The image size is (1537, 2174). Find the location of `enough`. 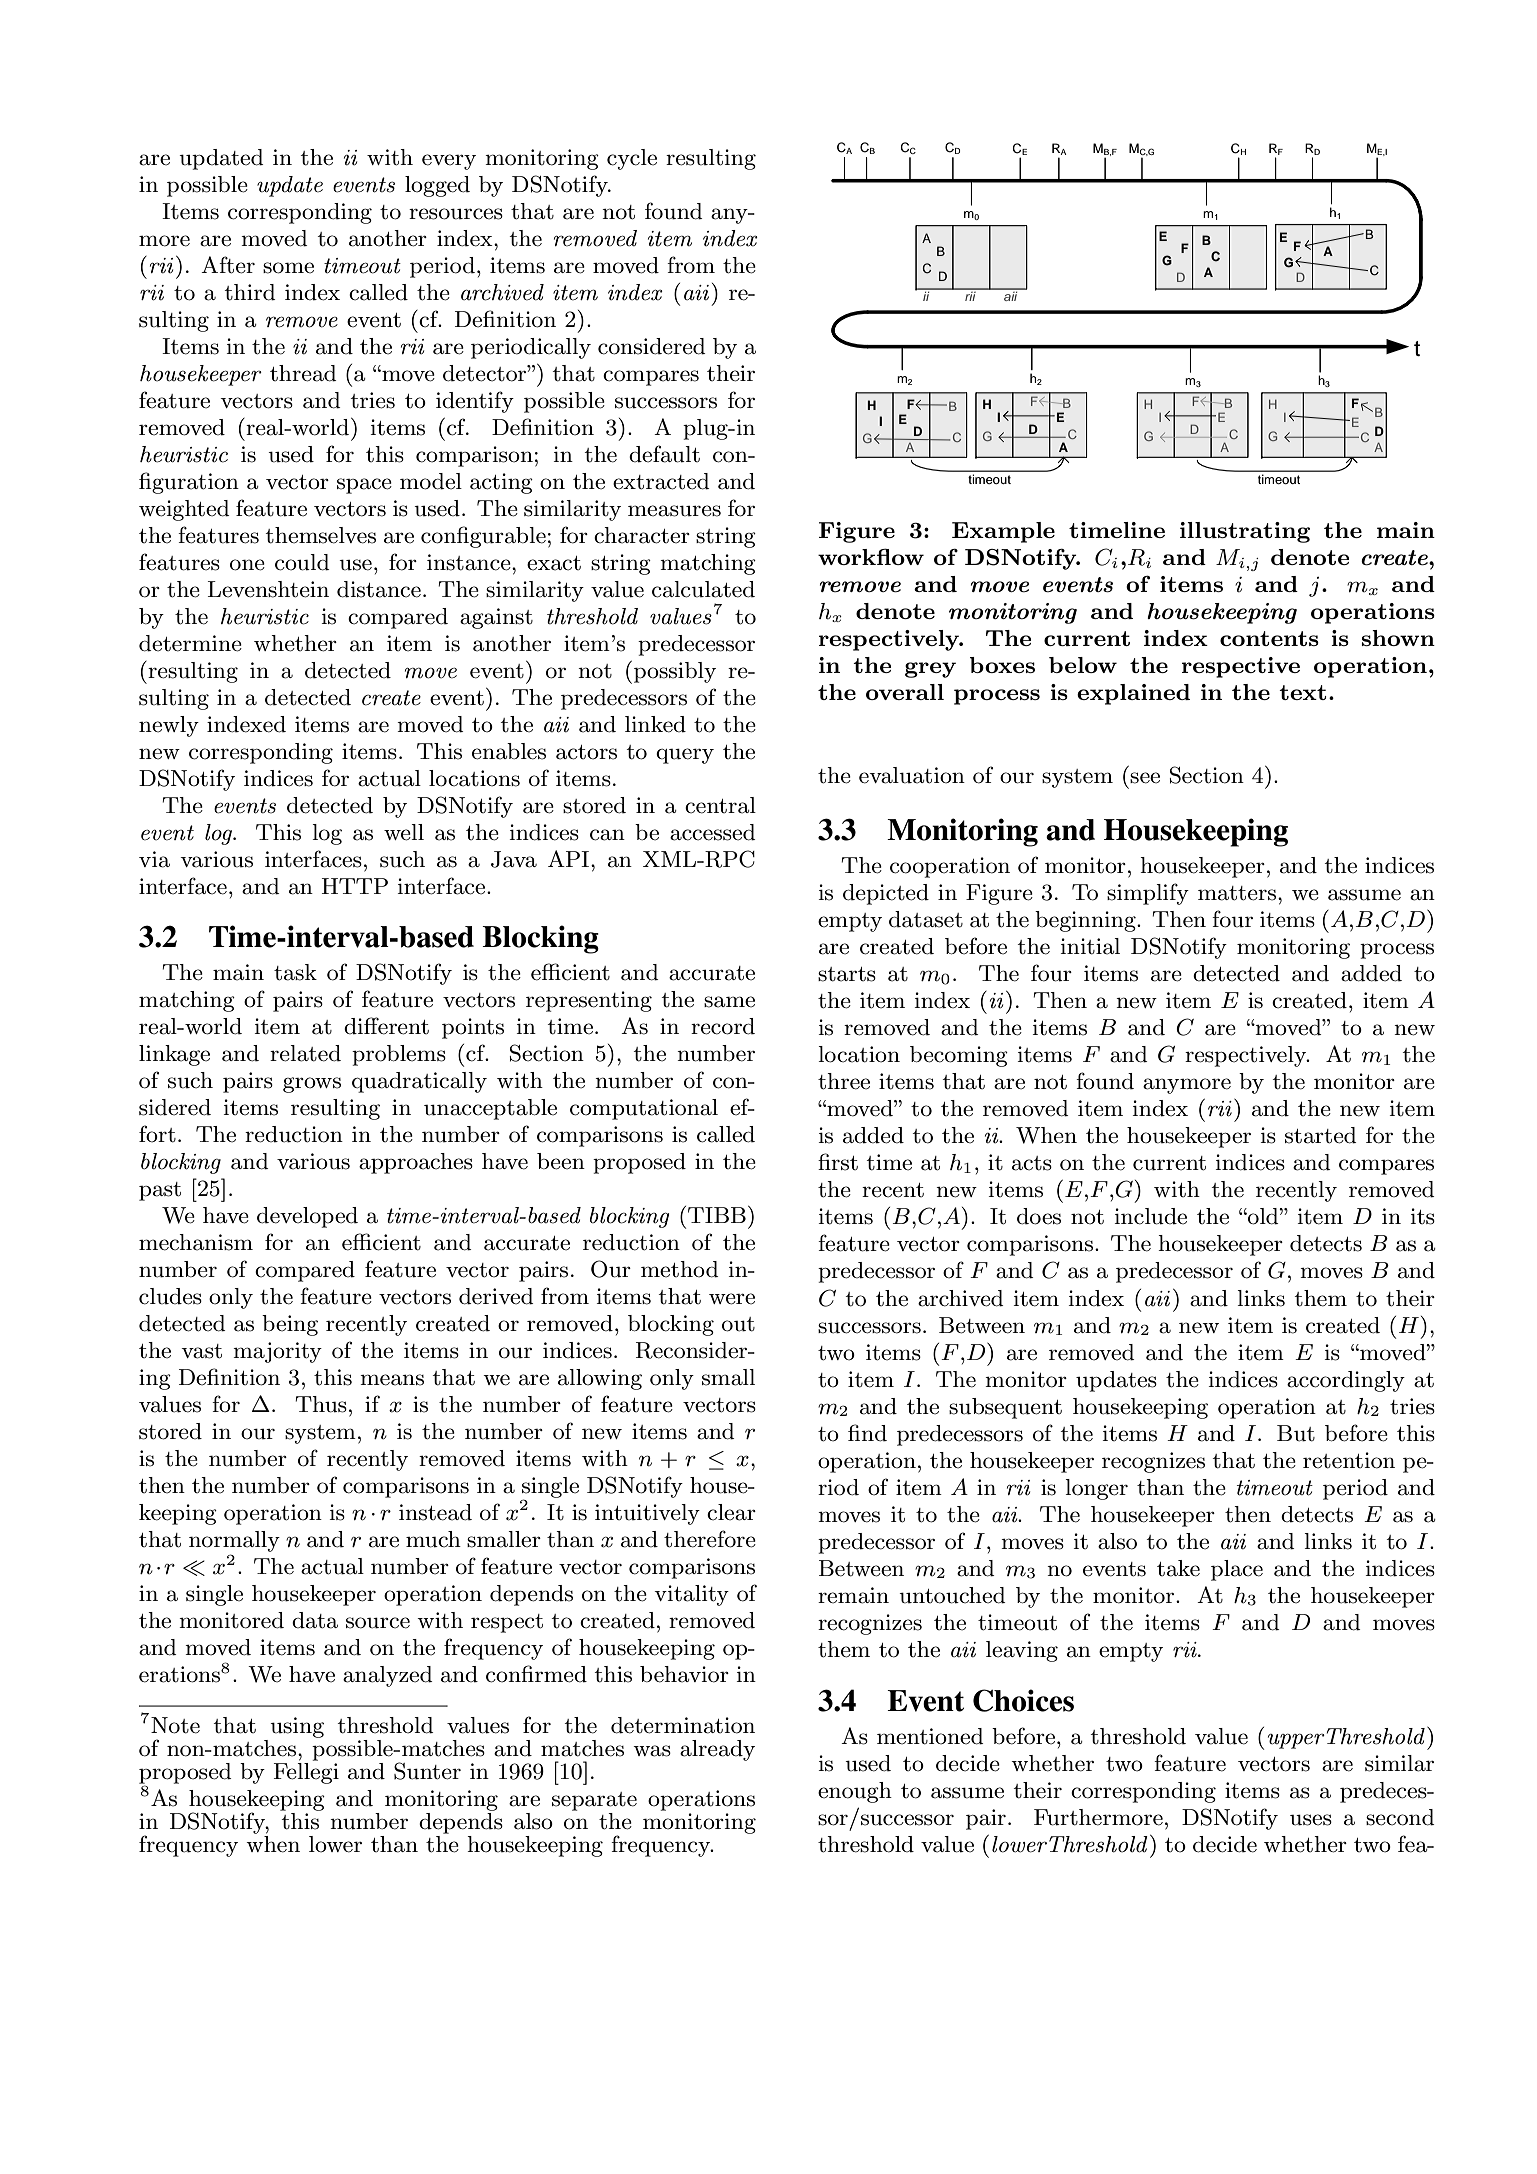

enough is located at coordinates (855, 1792).
